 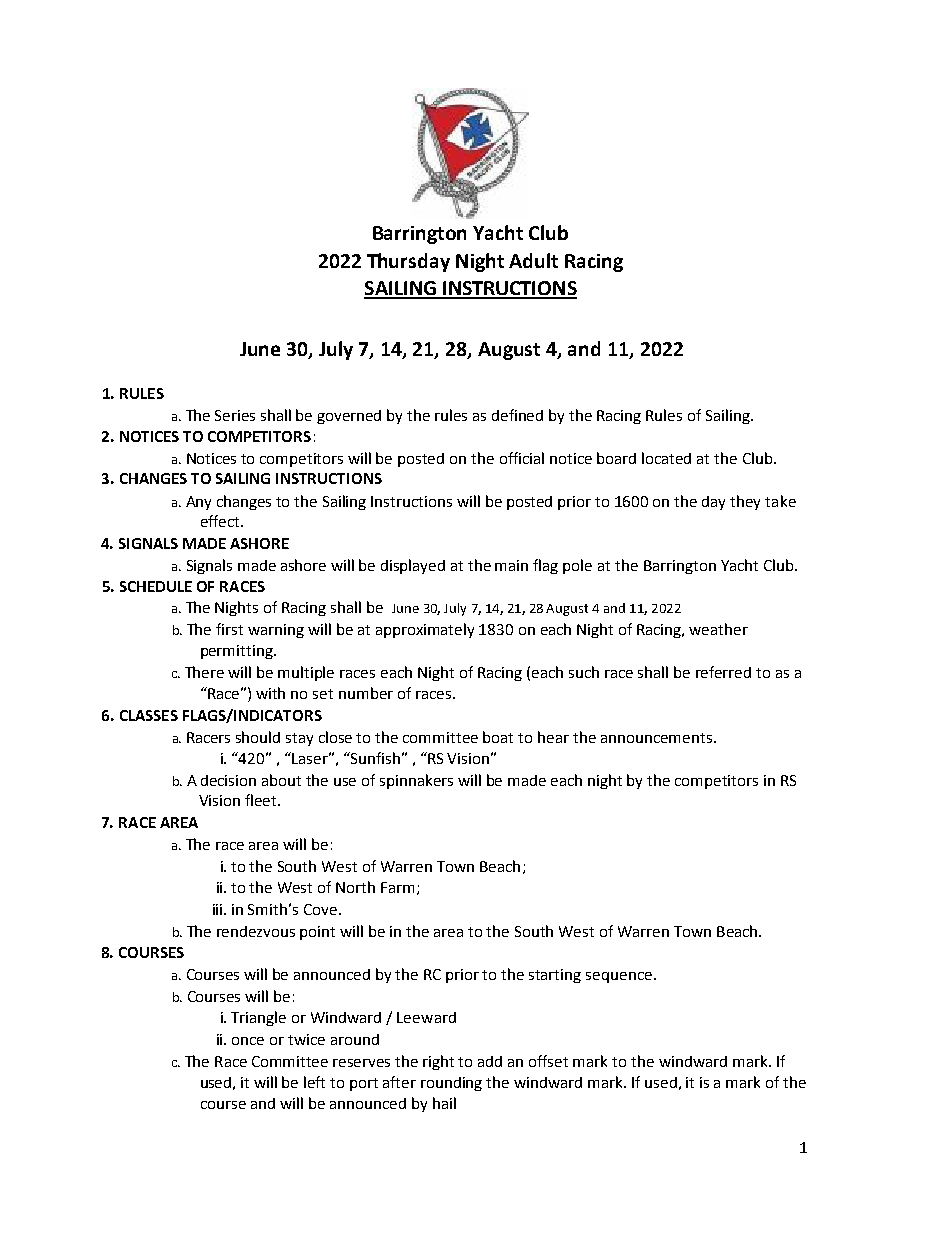 What do you see at coordinates (204, 672) in the image?
I see `There` at bounding box center [204, 672].
